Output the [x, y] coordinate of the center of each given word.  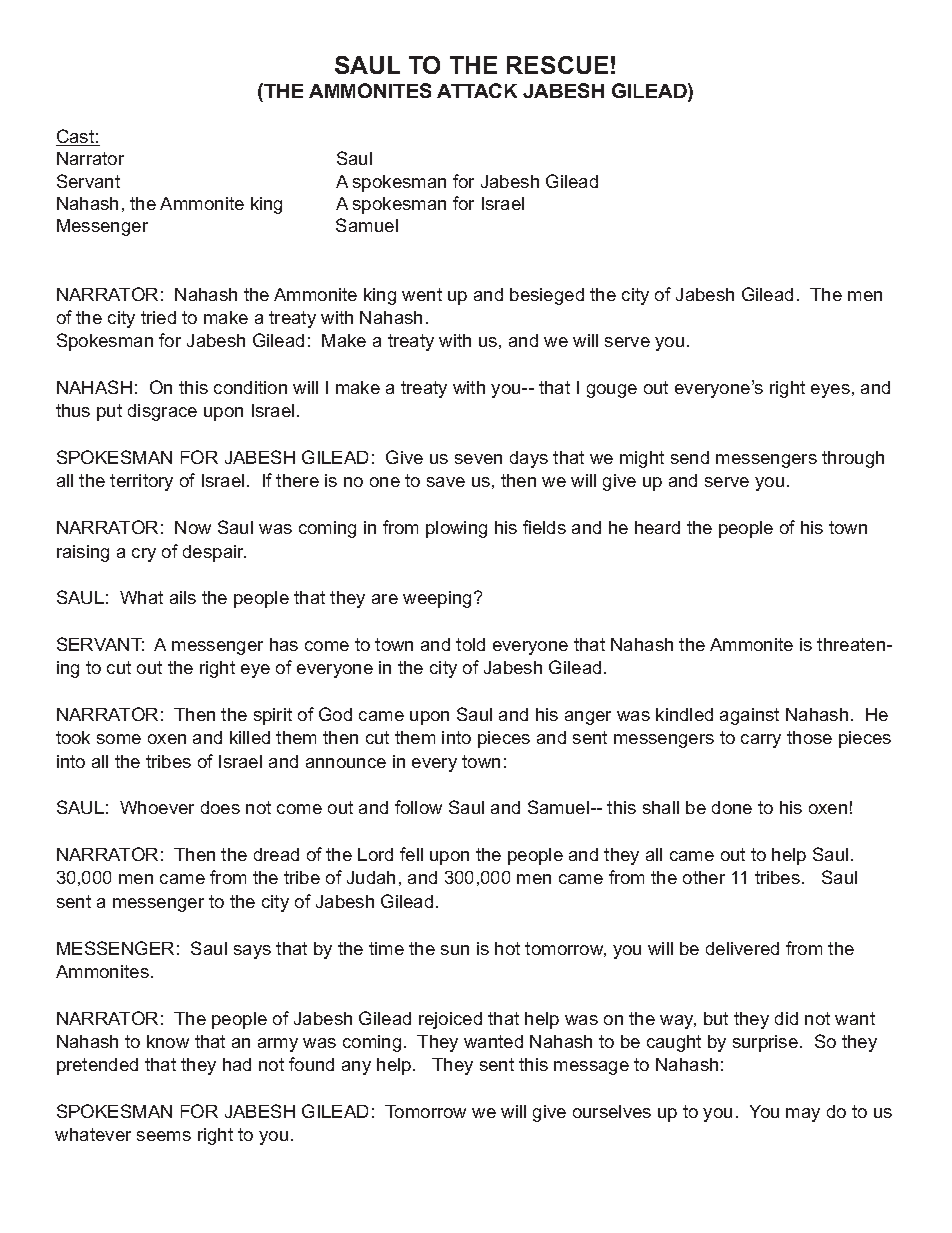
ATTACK [477, 90]
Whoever [157, 807]
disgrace [162, 412]
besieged [547, 296]
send [690, 457]
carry [761, 741]
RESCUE [557, 65]
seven [478, 459]
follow [418, 807]
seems [164, 1136]
